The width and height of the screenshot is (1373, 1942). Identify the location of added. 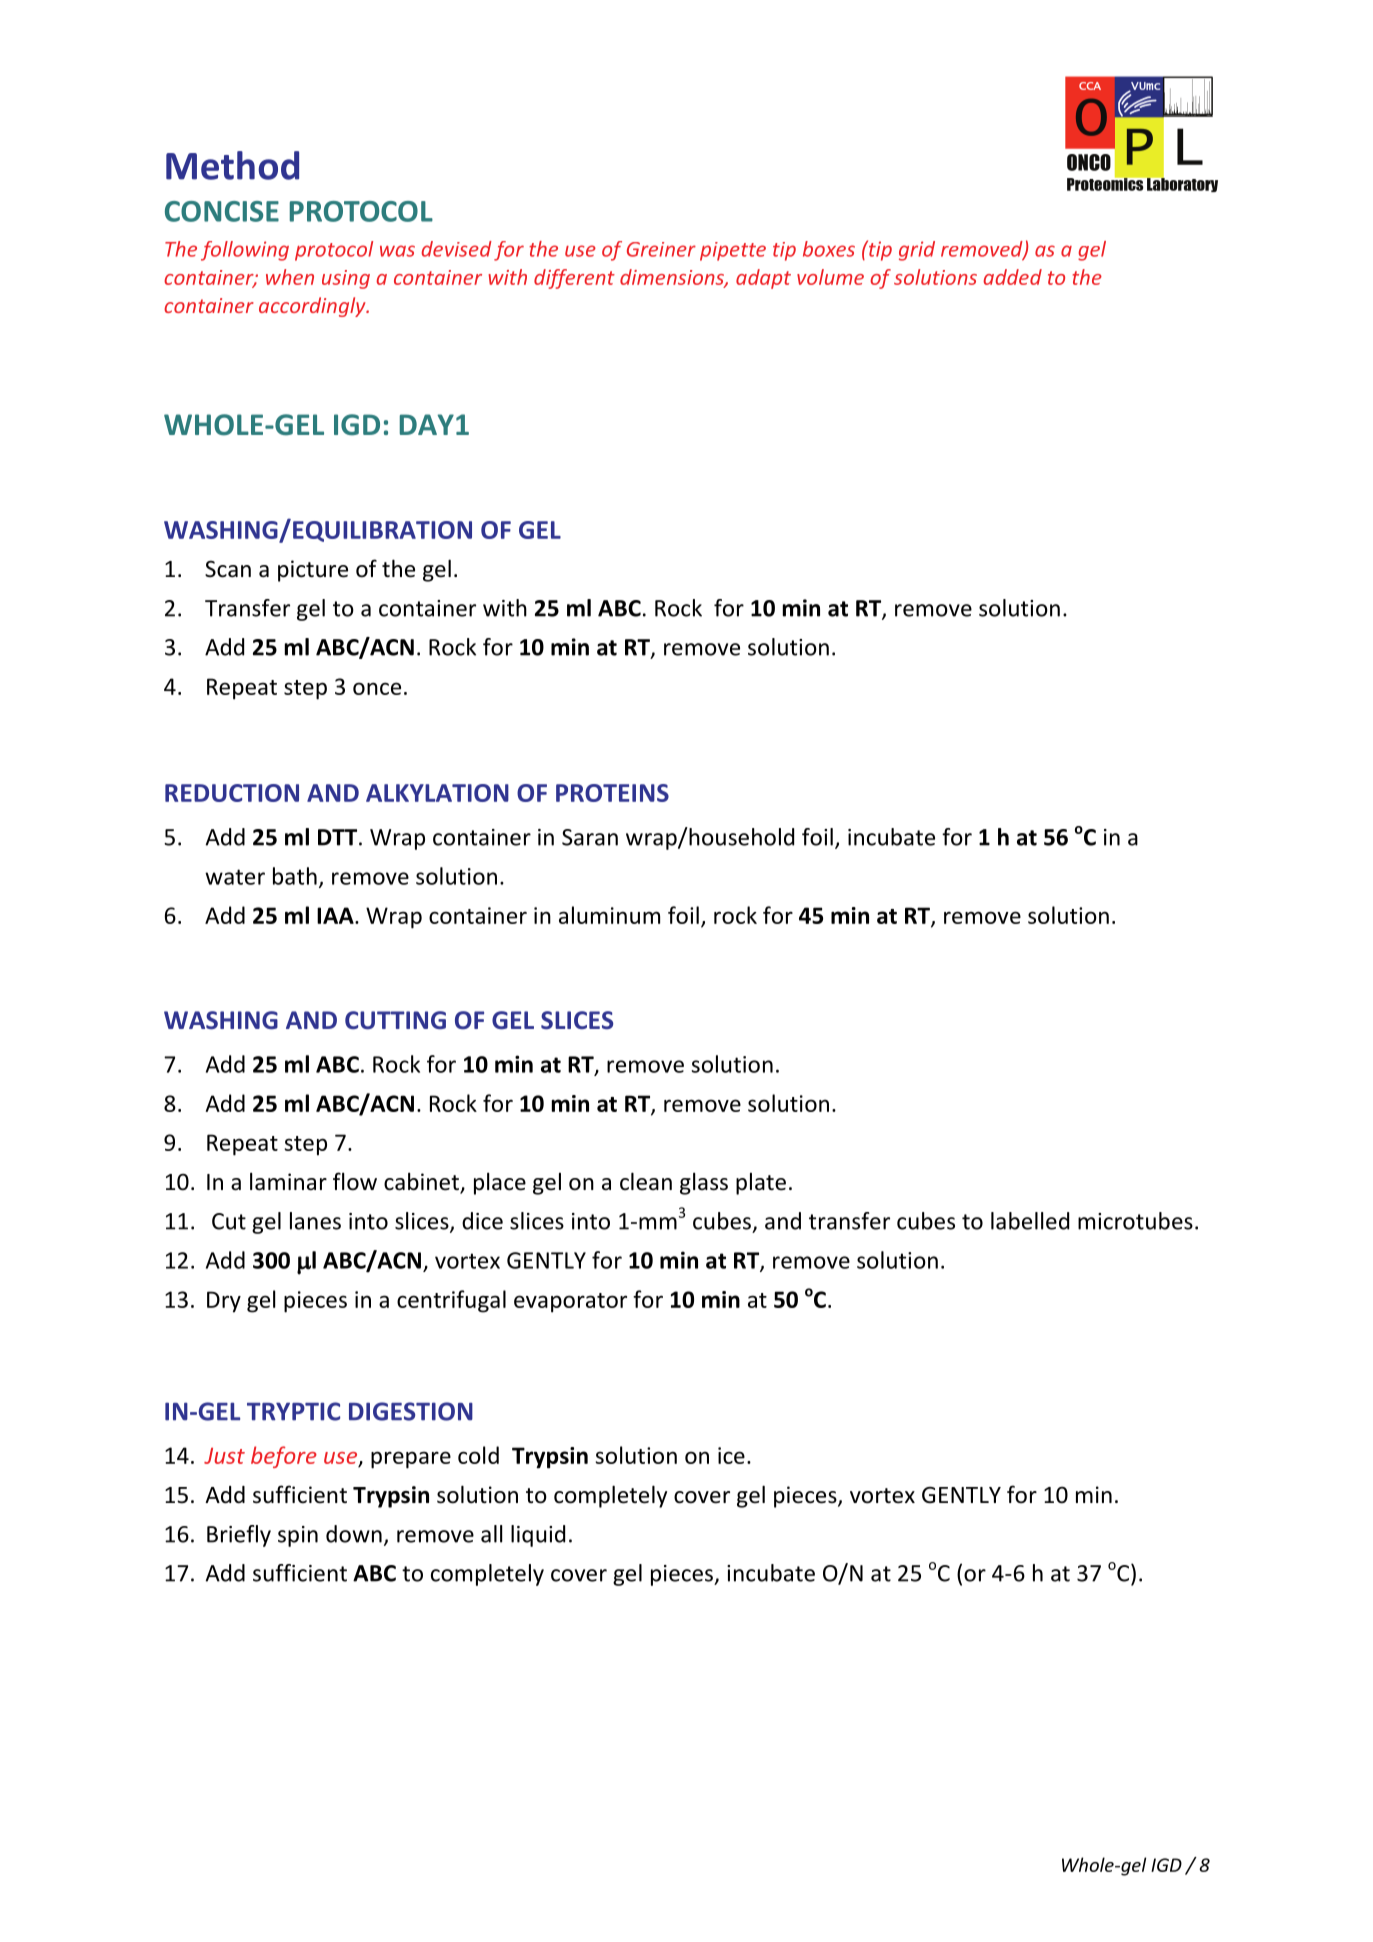
(1012, 277).
